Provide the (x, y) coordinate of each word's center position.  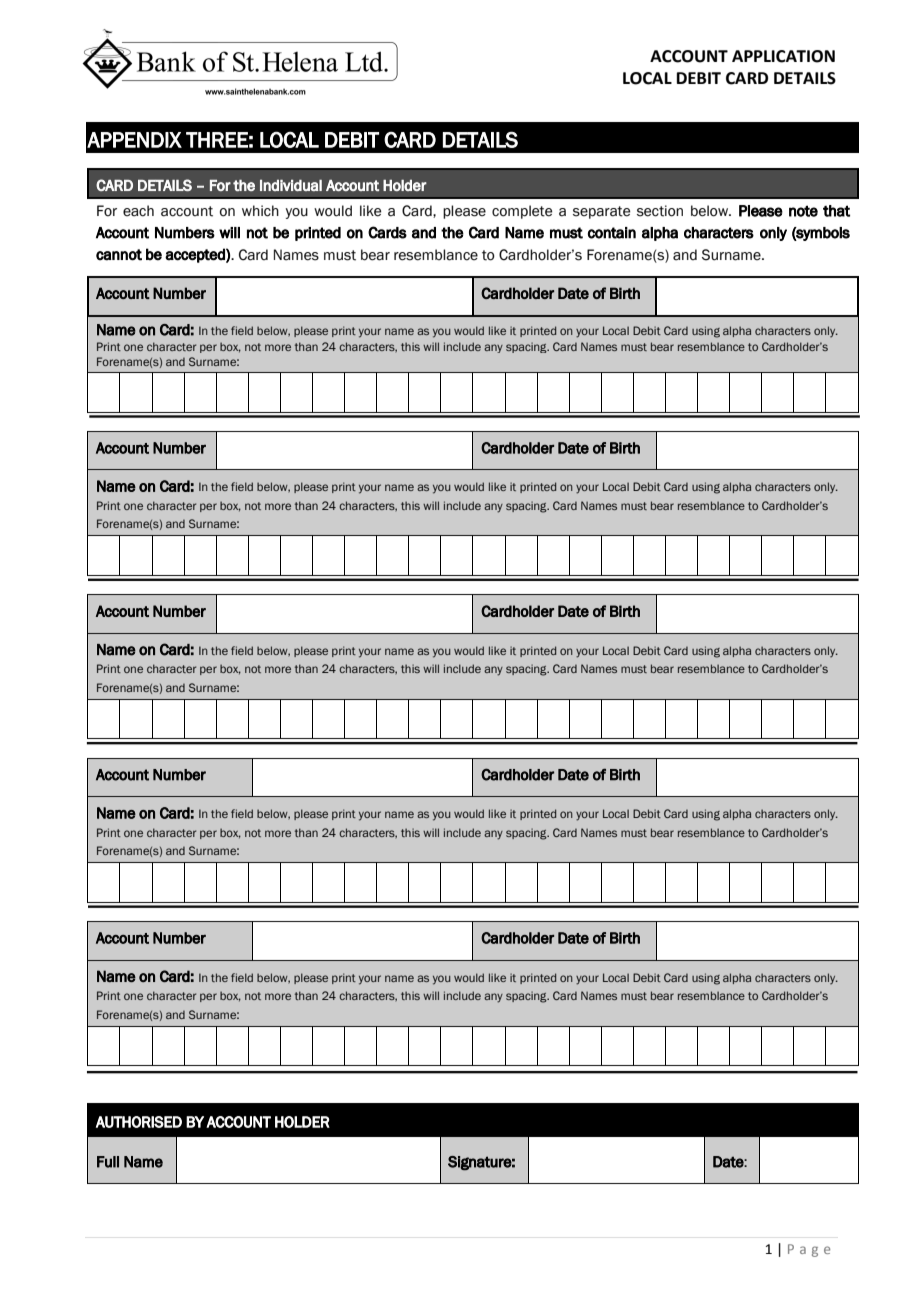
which (260, 211)
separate (601, 212)
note (803, 211)
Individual (291, 185)
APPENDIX (134, 140)
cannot (119, 255)
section (660, 211)
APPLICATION (783, 56)
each (138, 211)
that (836, 211)
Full (108, 1162)
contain (612, 233)
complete (522, 212)
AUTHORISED (139, 1122)
